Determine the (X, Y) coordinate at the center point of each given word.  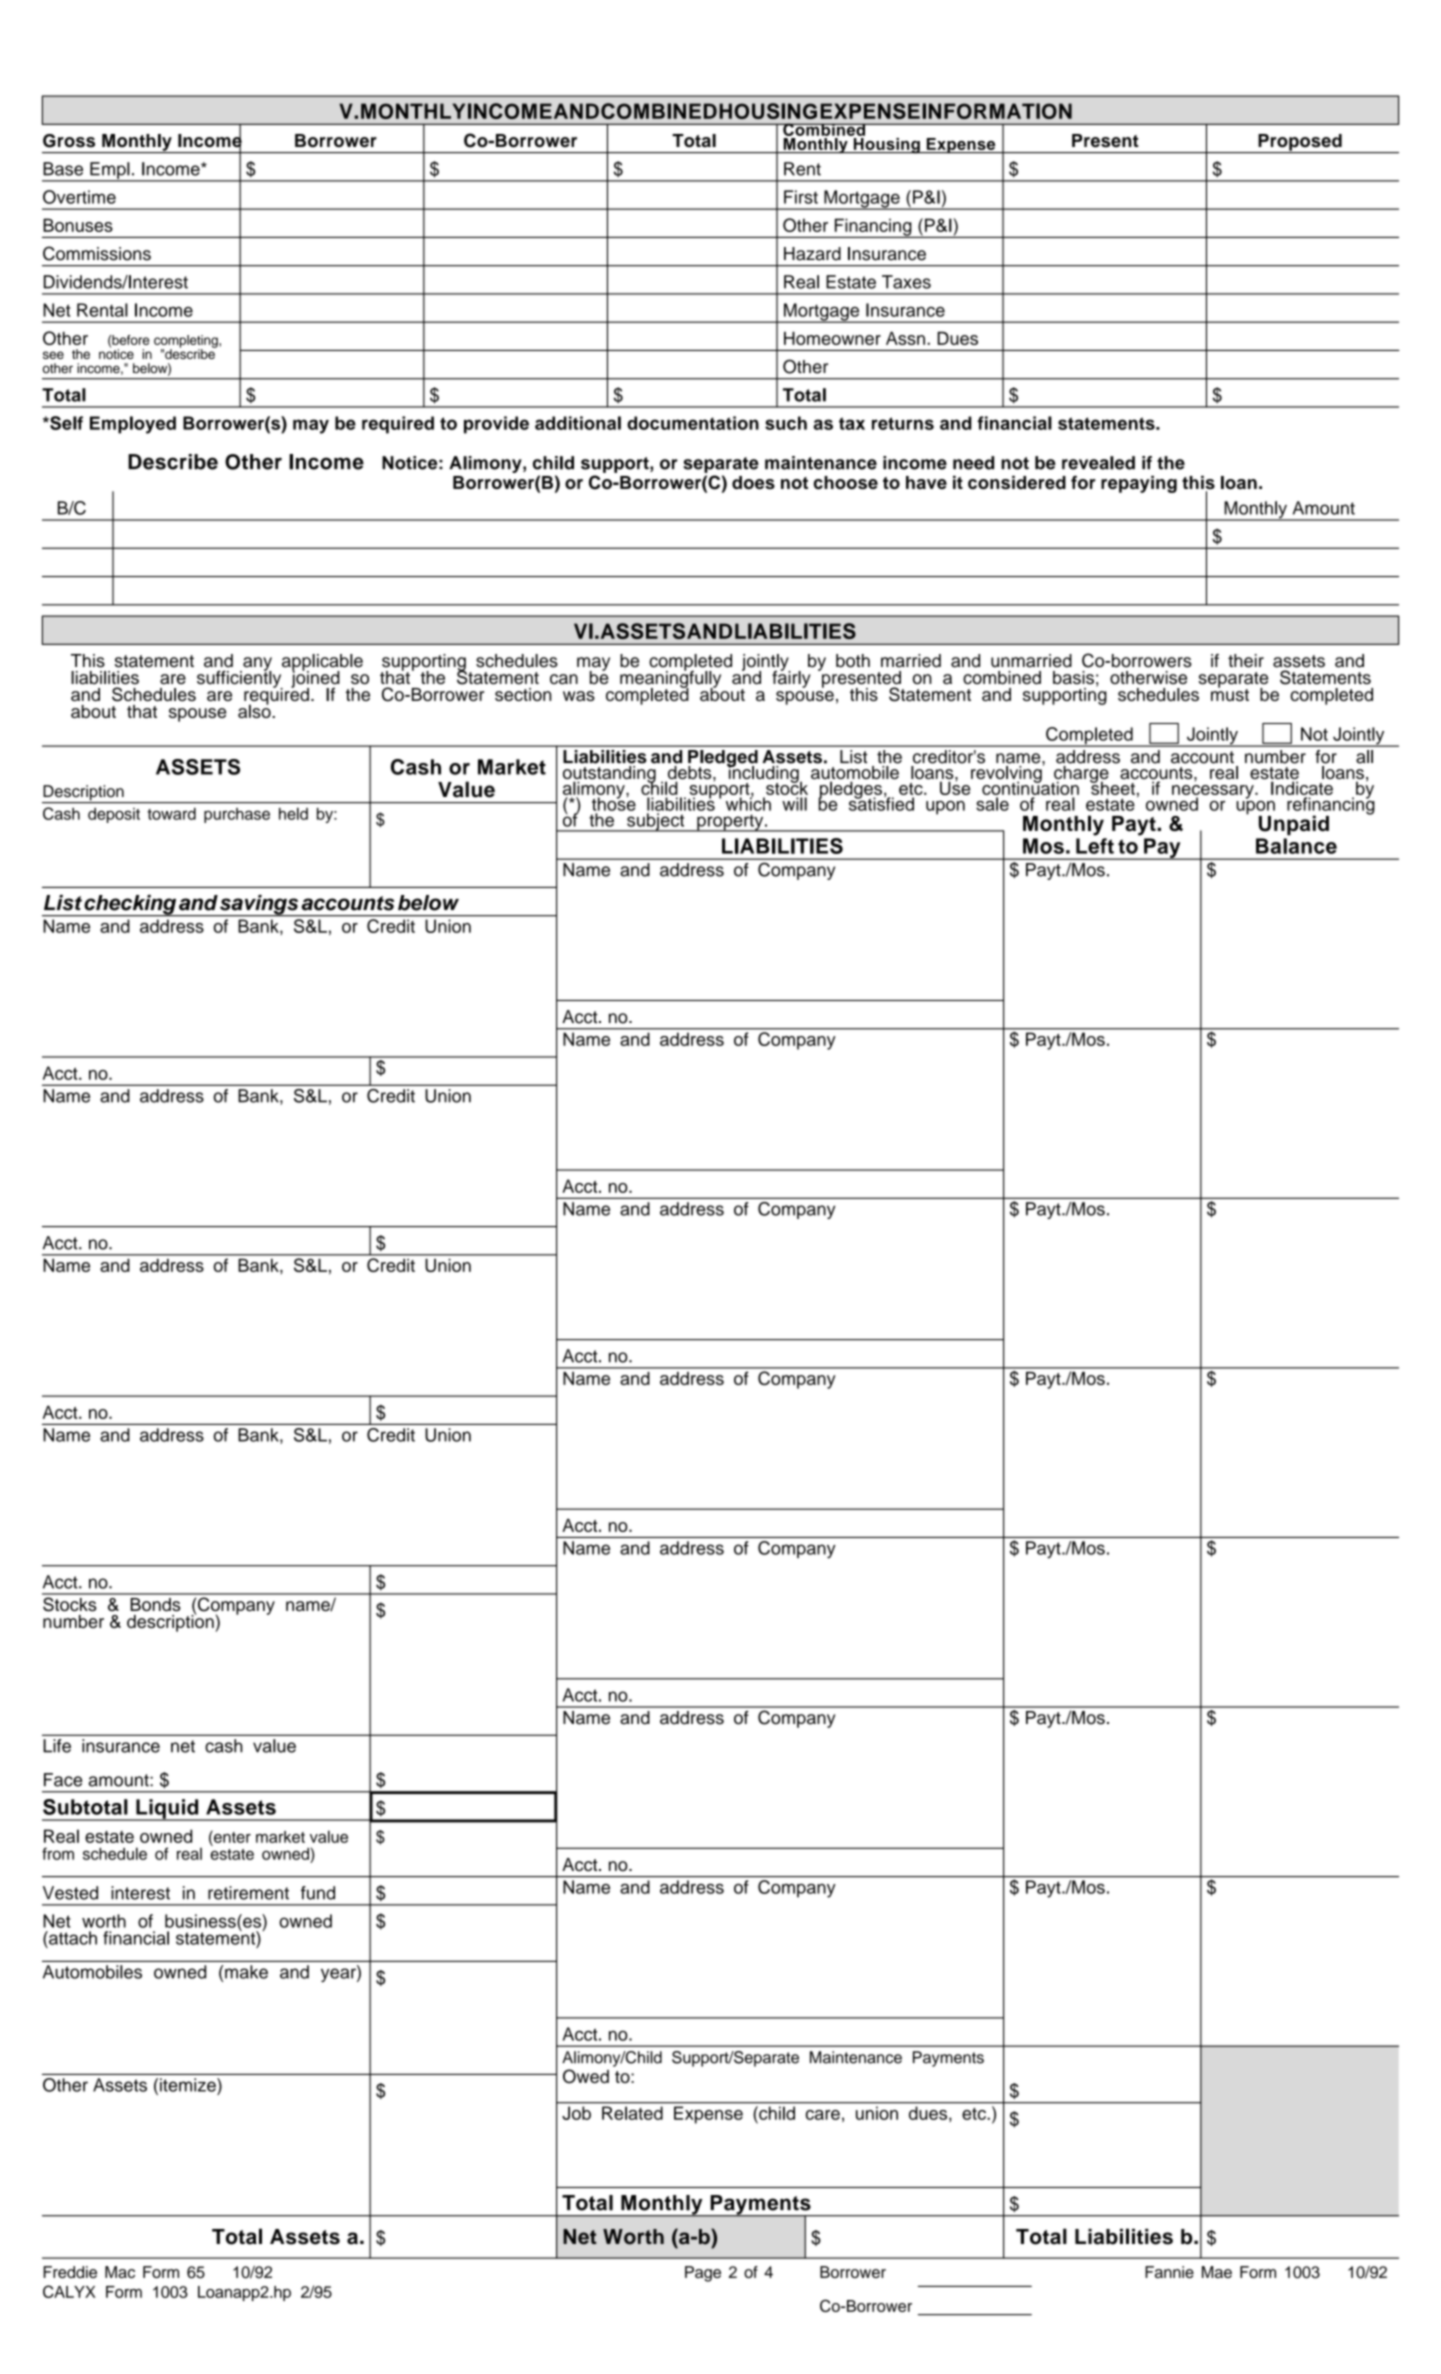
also (255, 710)
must (1230, 693)
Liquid (167, 1810)
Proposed (1300, 143)
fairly (791, 678)
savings (259, 906)
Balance (1296, 846)
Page (703, 2274)
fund (318, 1893)
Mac (120, 2272)
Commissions (97, 253)
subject (656, 822)
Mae (1217, 2272)
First (801, 197)
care (823, 2115)
